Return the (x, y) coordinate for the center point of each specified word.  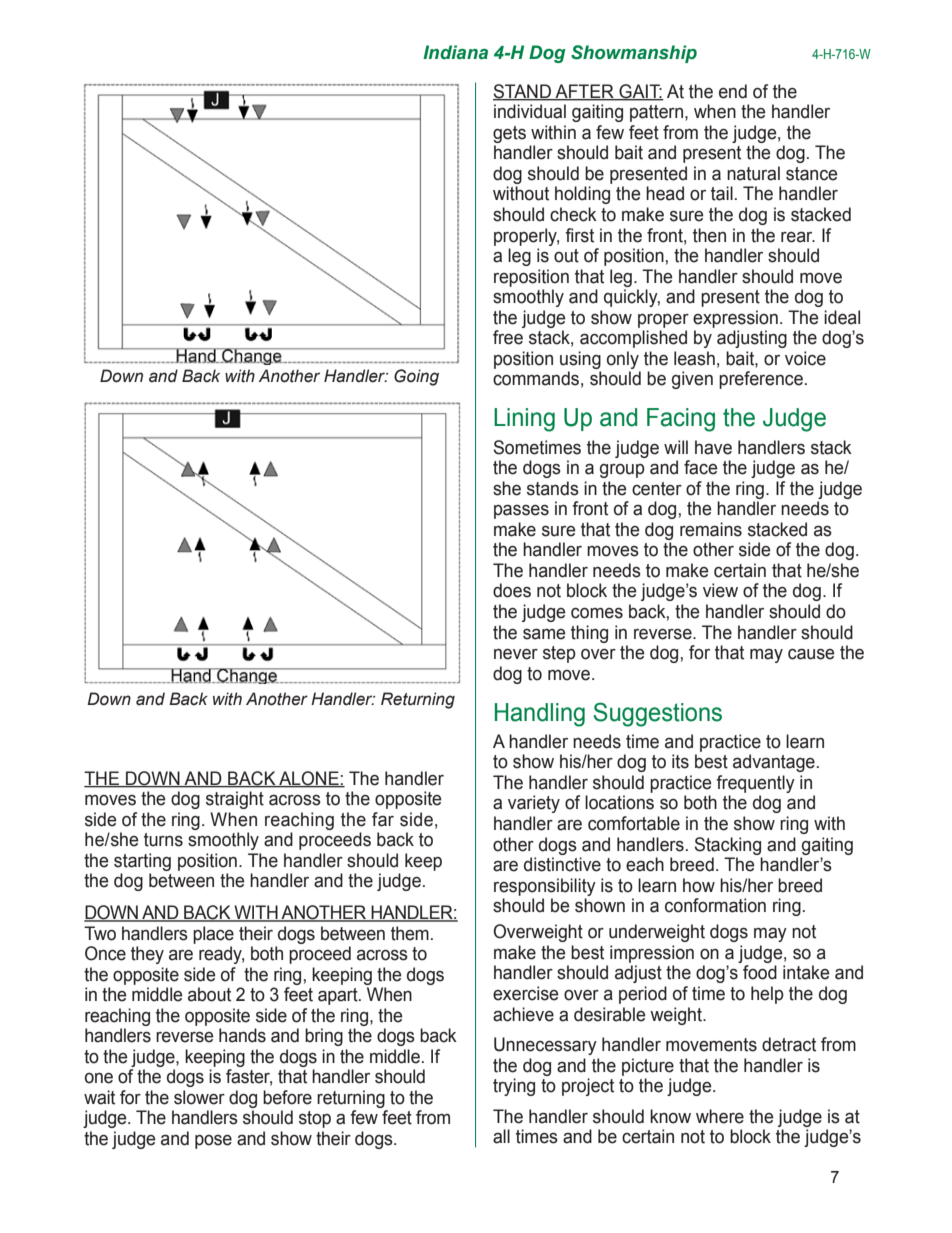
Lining (524, 420)
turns (163, 840)
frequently (755, 784)
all (501, 1136)
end (733, 91)
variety (534, 804)
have (713, 447)
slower (199, 1097)
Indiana (455, 52)
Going (416, 377)
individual (530, 111)
